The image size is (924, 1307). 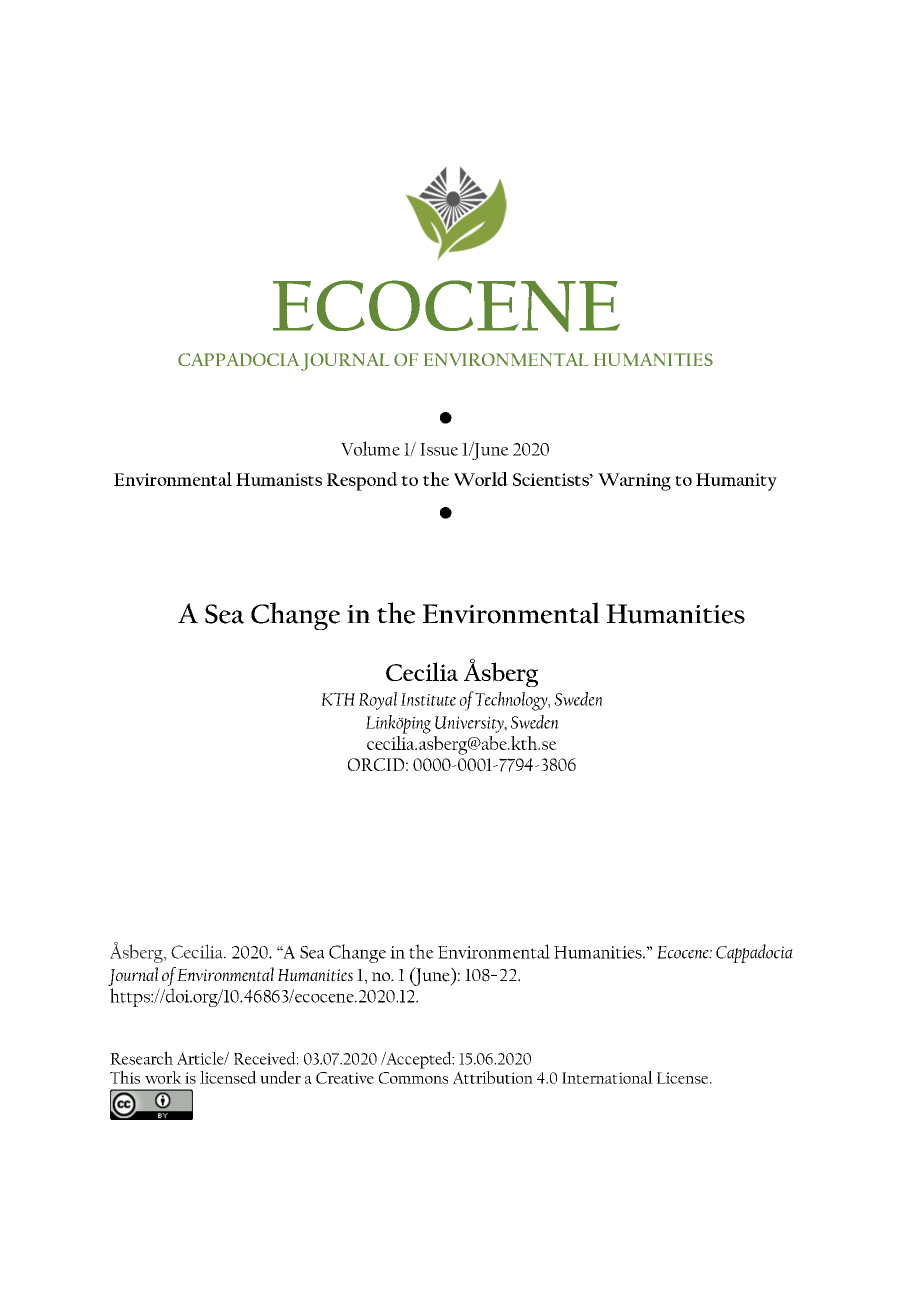 I want to click on Humanists, so click(x=279, y=479).
